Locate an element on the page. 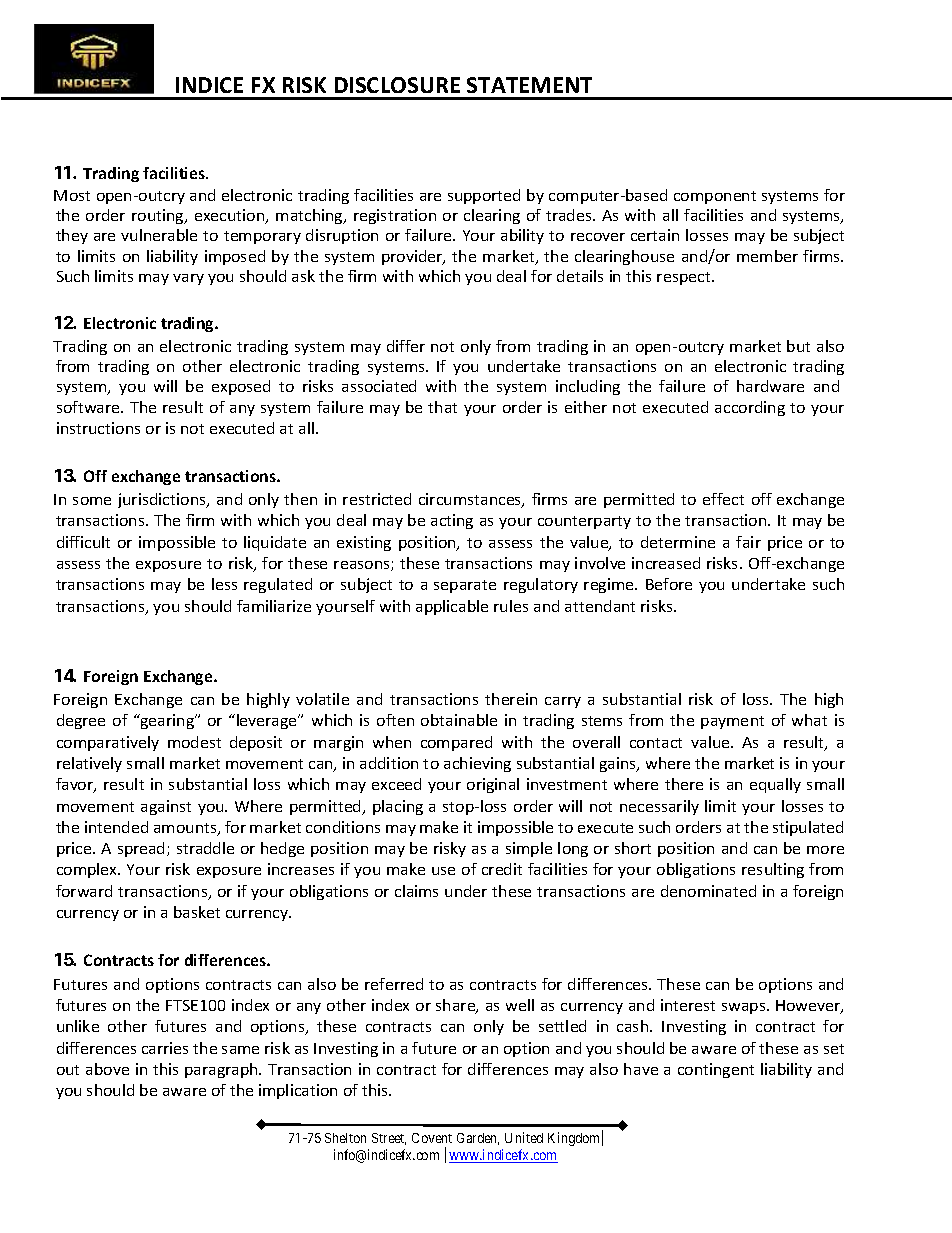 Image resolution: width=952 pixels, height=1233 pixels. above is located at coordinates (107, 1069).
